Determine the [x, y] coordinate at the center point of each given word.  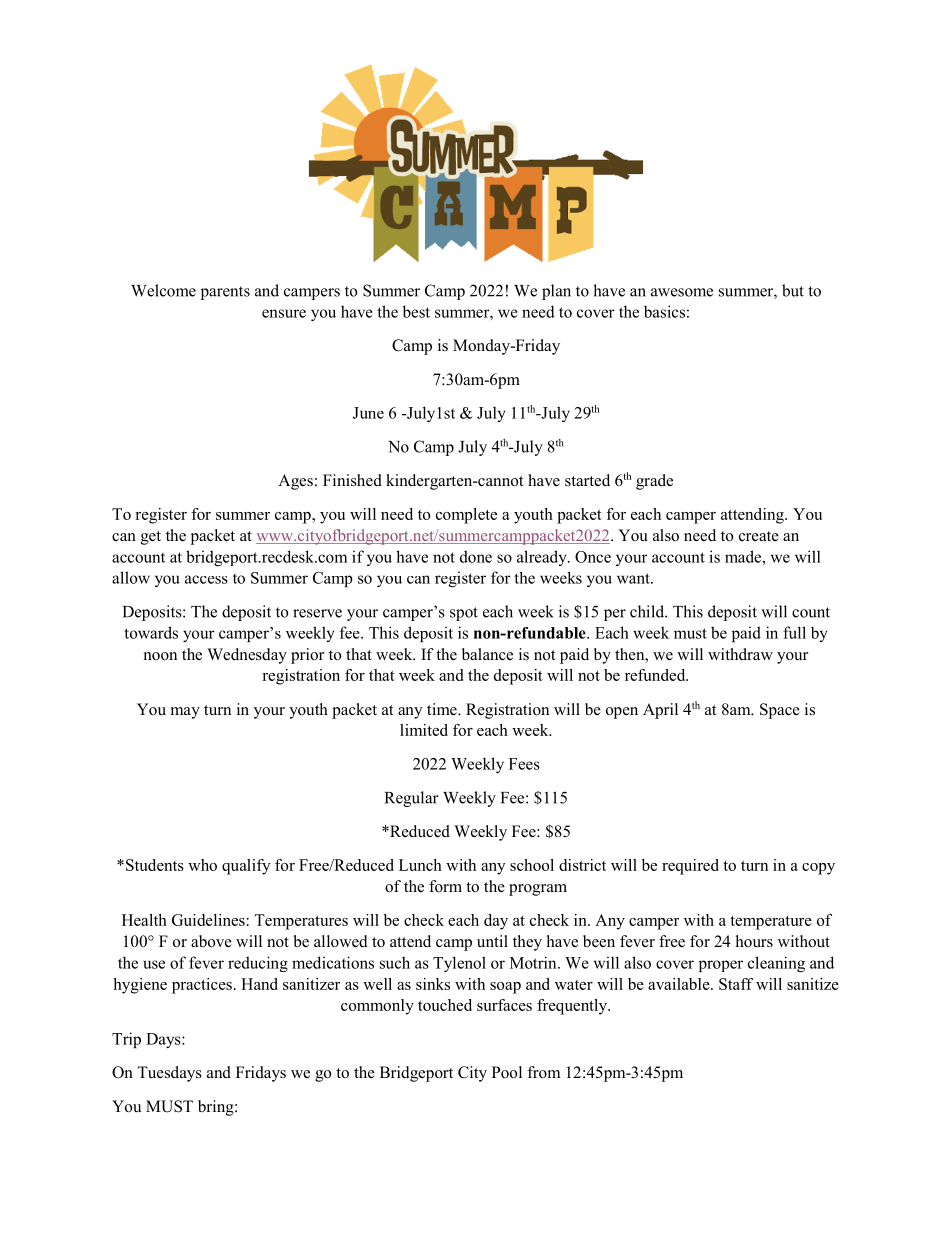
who [202, 865]
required [690, 867]
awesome [682, 292]
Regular [412, 799]
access [206, 579]
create [759, 536]
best [416, 311]
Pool [507, 1072]
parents [225, 293]
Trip [126, 1040]
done [476, 556]
